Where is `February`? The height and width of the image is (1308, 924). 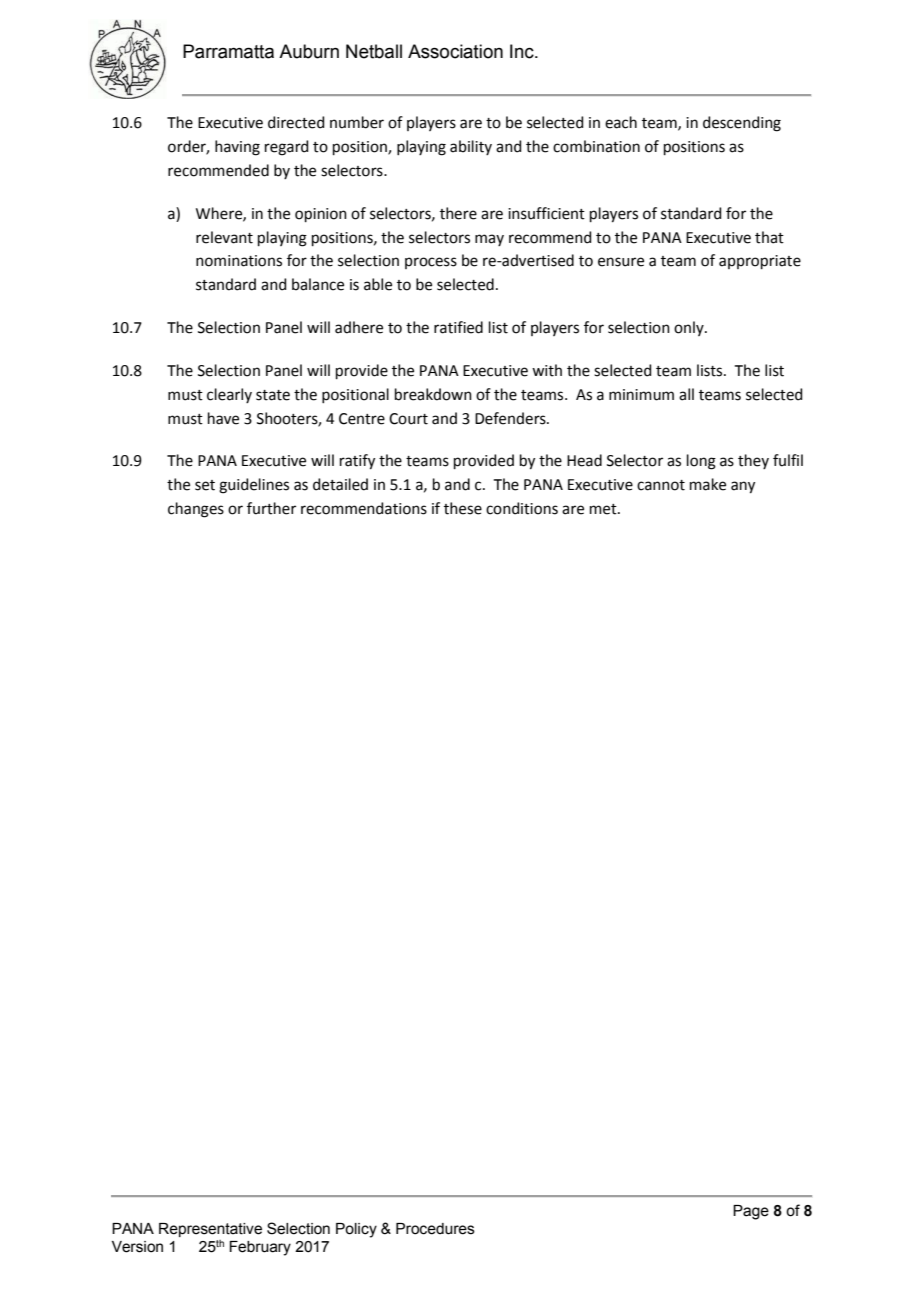 February is located at coordinates (260, 1248).
